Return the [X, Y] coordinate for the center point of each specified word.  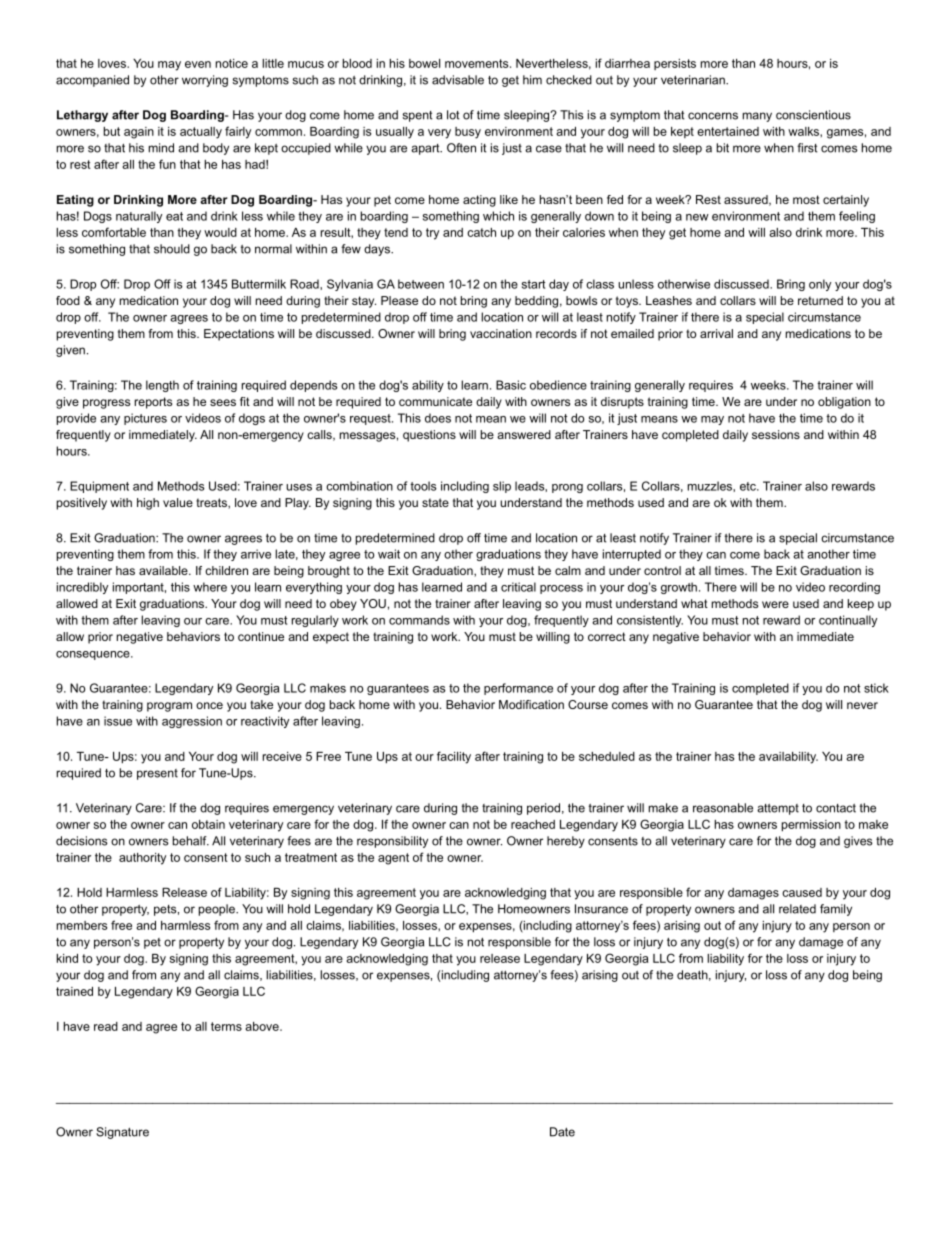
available [164, 570]
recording [854, 588]
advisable [458, 80]
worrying [205, 81]
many [757, 117]
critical [518, 587]
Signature [122, 1133]
